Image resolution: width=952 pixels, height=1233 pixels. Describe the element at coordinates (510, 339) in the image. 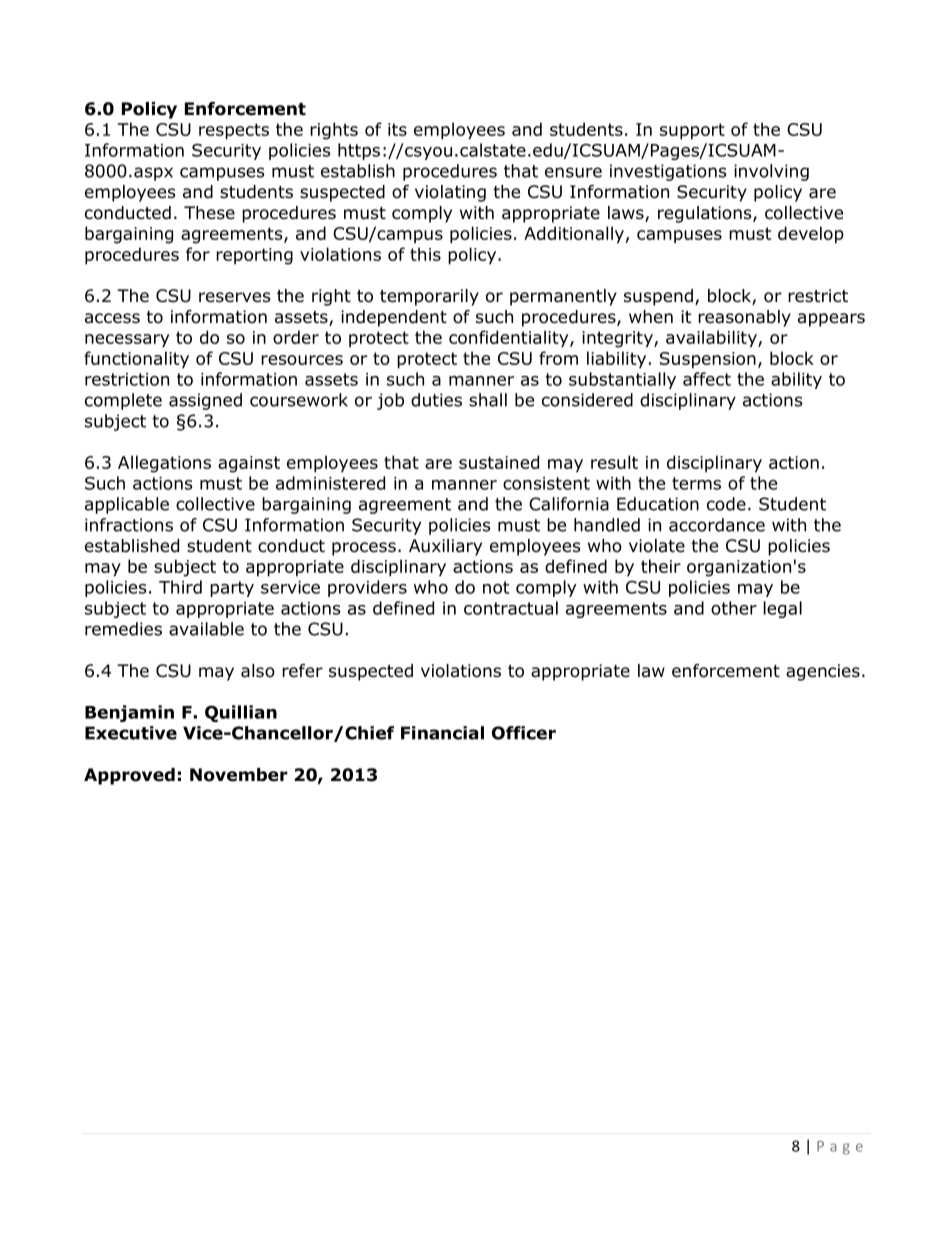

I see `confidentiality` at that location.
